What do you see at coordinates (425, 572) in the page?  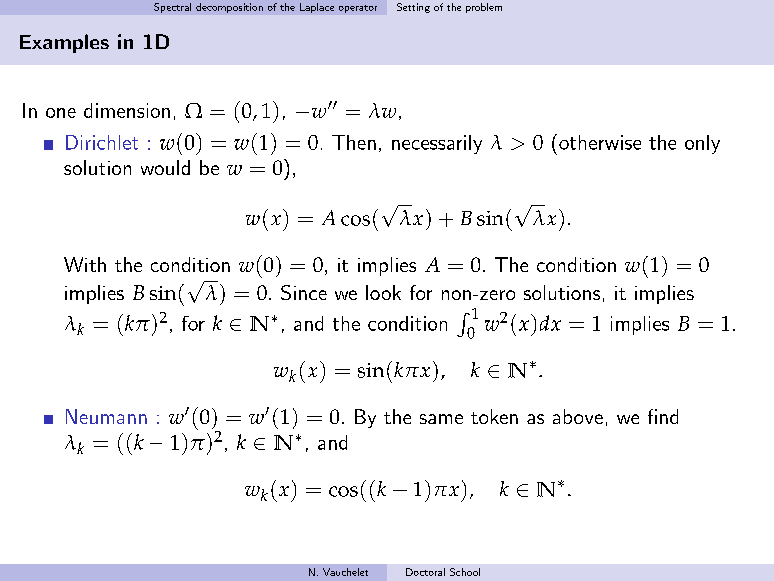 I see `Doctoral` at bounding box center [425, 572].
